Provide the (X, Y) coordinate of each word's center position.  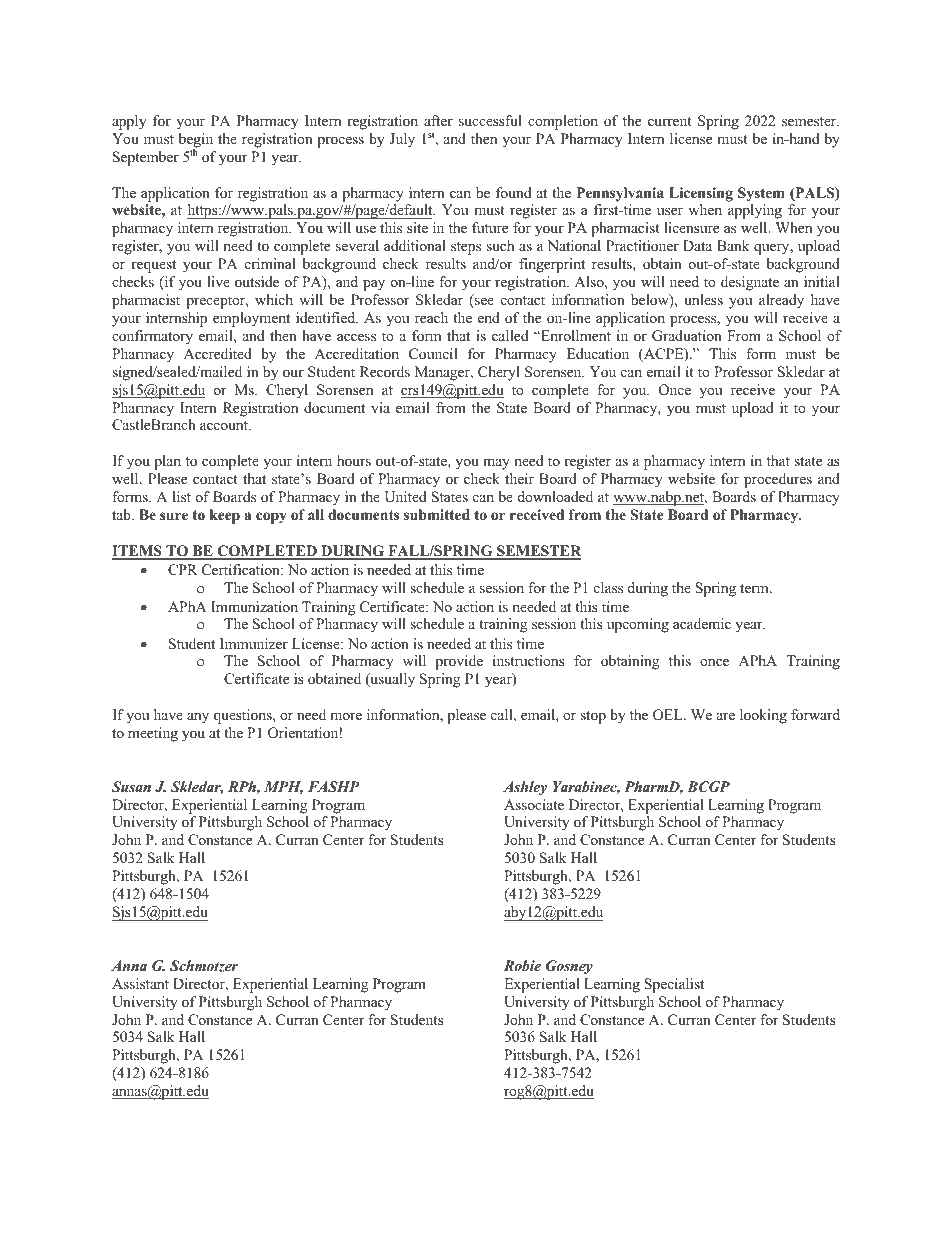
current (670, 121)
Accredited (218, 353)
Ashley (525, 788)
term (755, 588)
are (726, 716)
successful (490, 120)
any (198, 718)
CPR (183, 570)
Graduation (687, 336)
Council (433, 354)
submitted (437, 514)
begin (196, 141)
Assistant (140, 983)
